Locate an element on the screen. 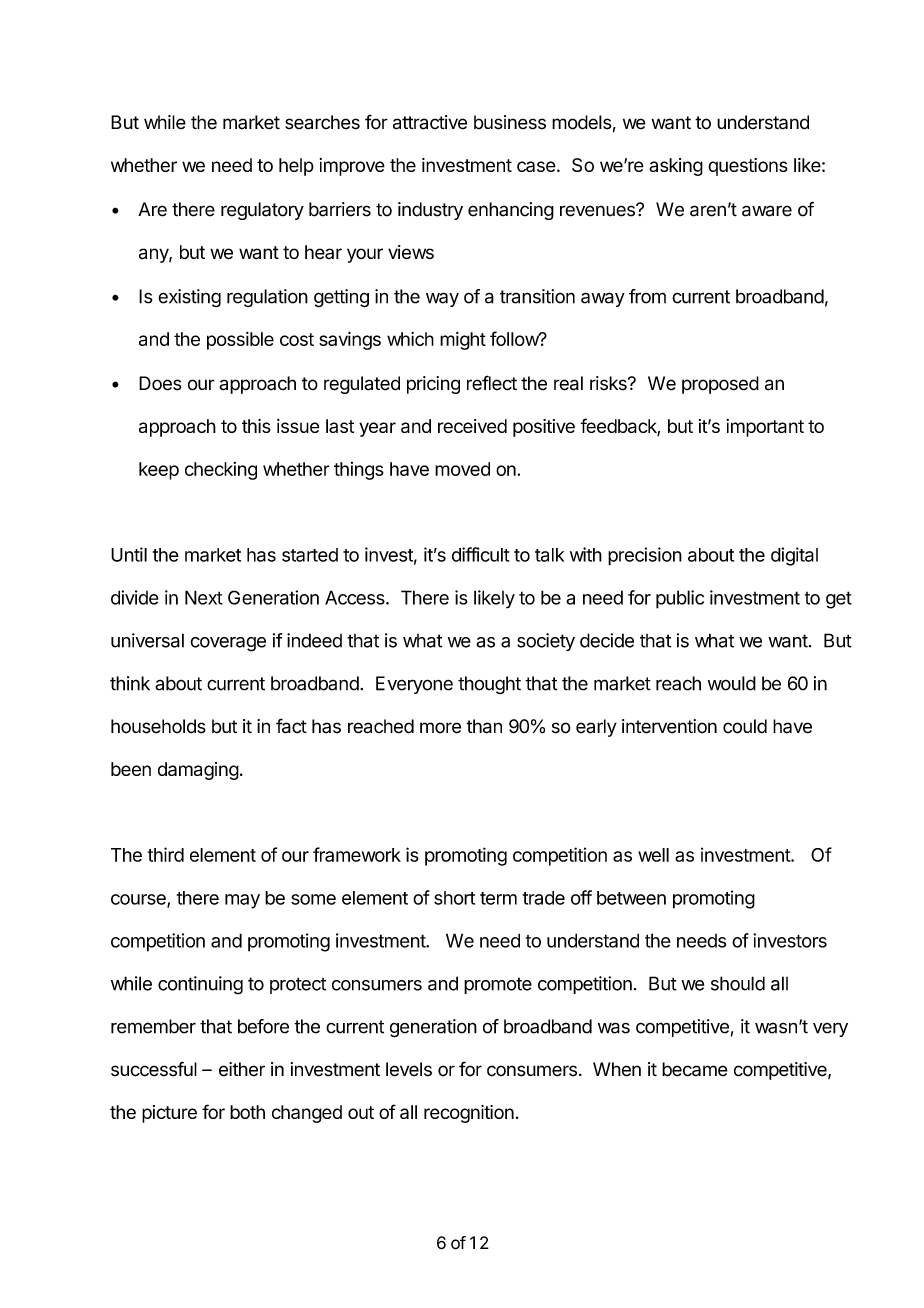 The width and height of the screenshot is (924, 1308). recognition is located at coordinates (469, 1114).
